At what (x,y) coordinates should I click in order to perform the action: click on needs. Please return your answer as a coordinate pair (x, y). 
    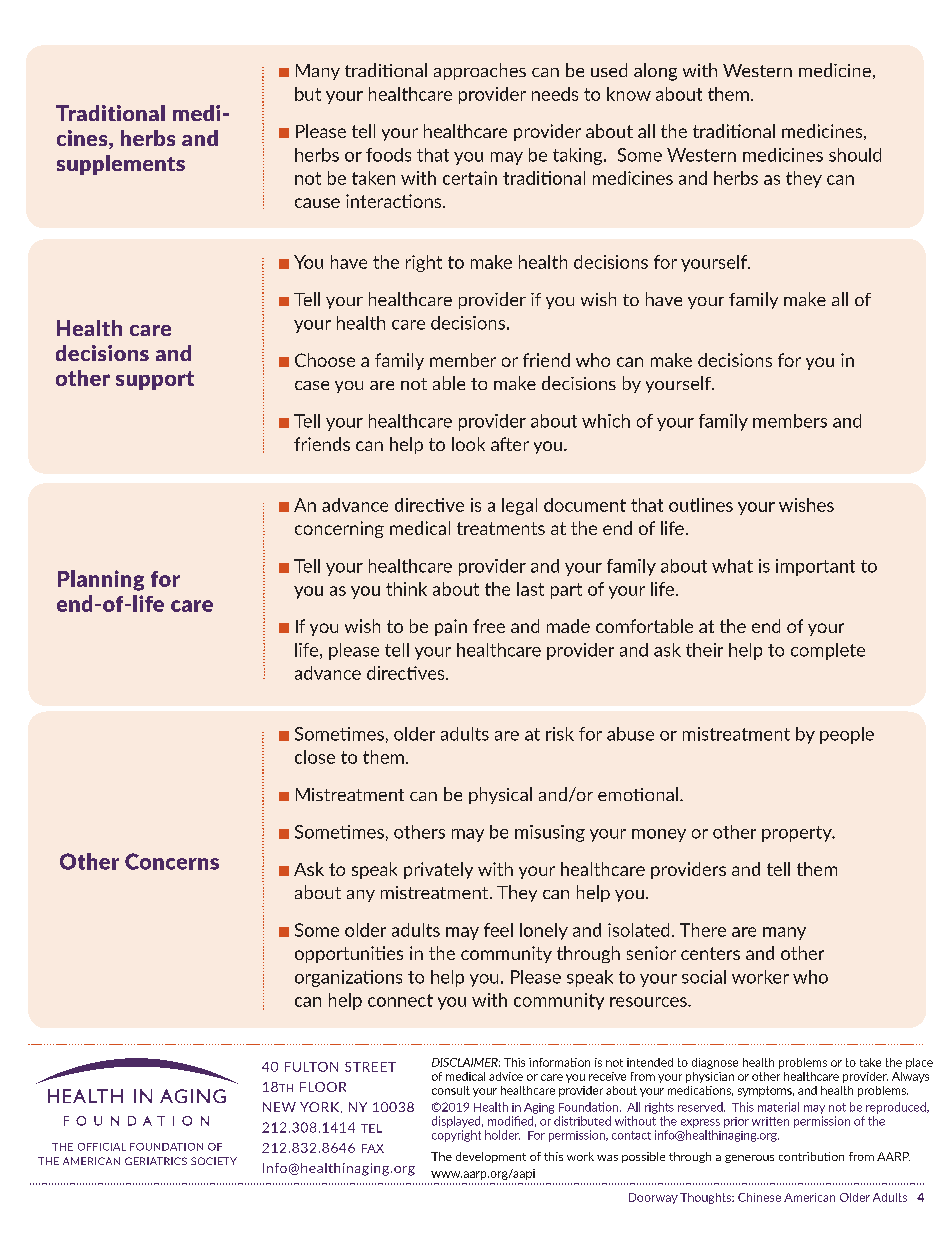
    Looking at the image, I should click on (555, 94).
